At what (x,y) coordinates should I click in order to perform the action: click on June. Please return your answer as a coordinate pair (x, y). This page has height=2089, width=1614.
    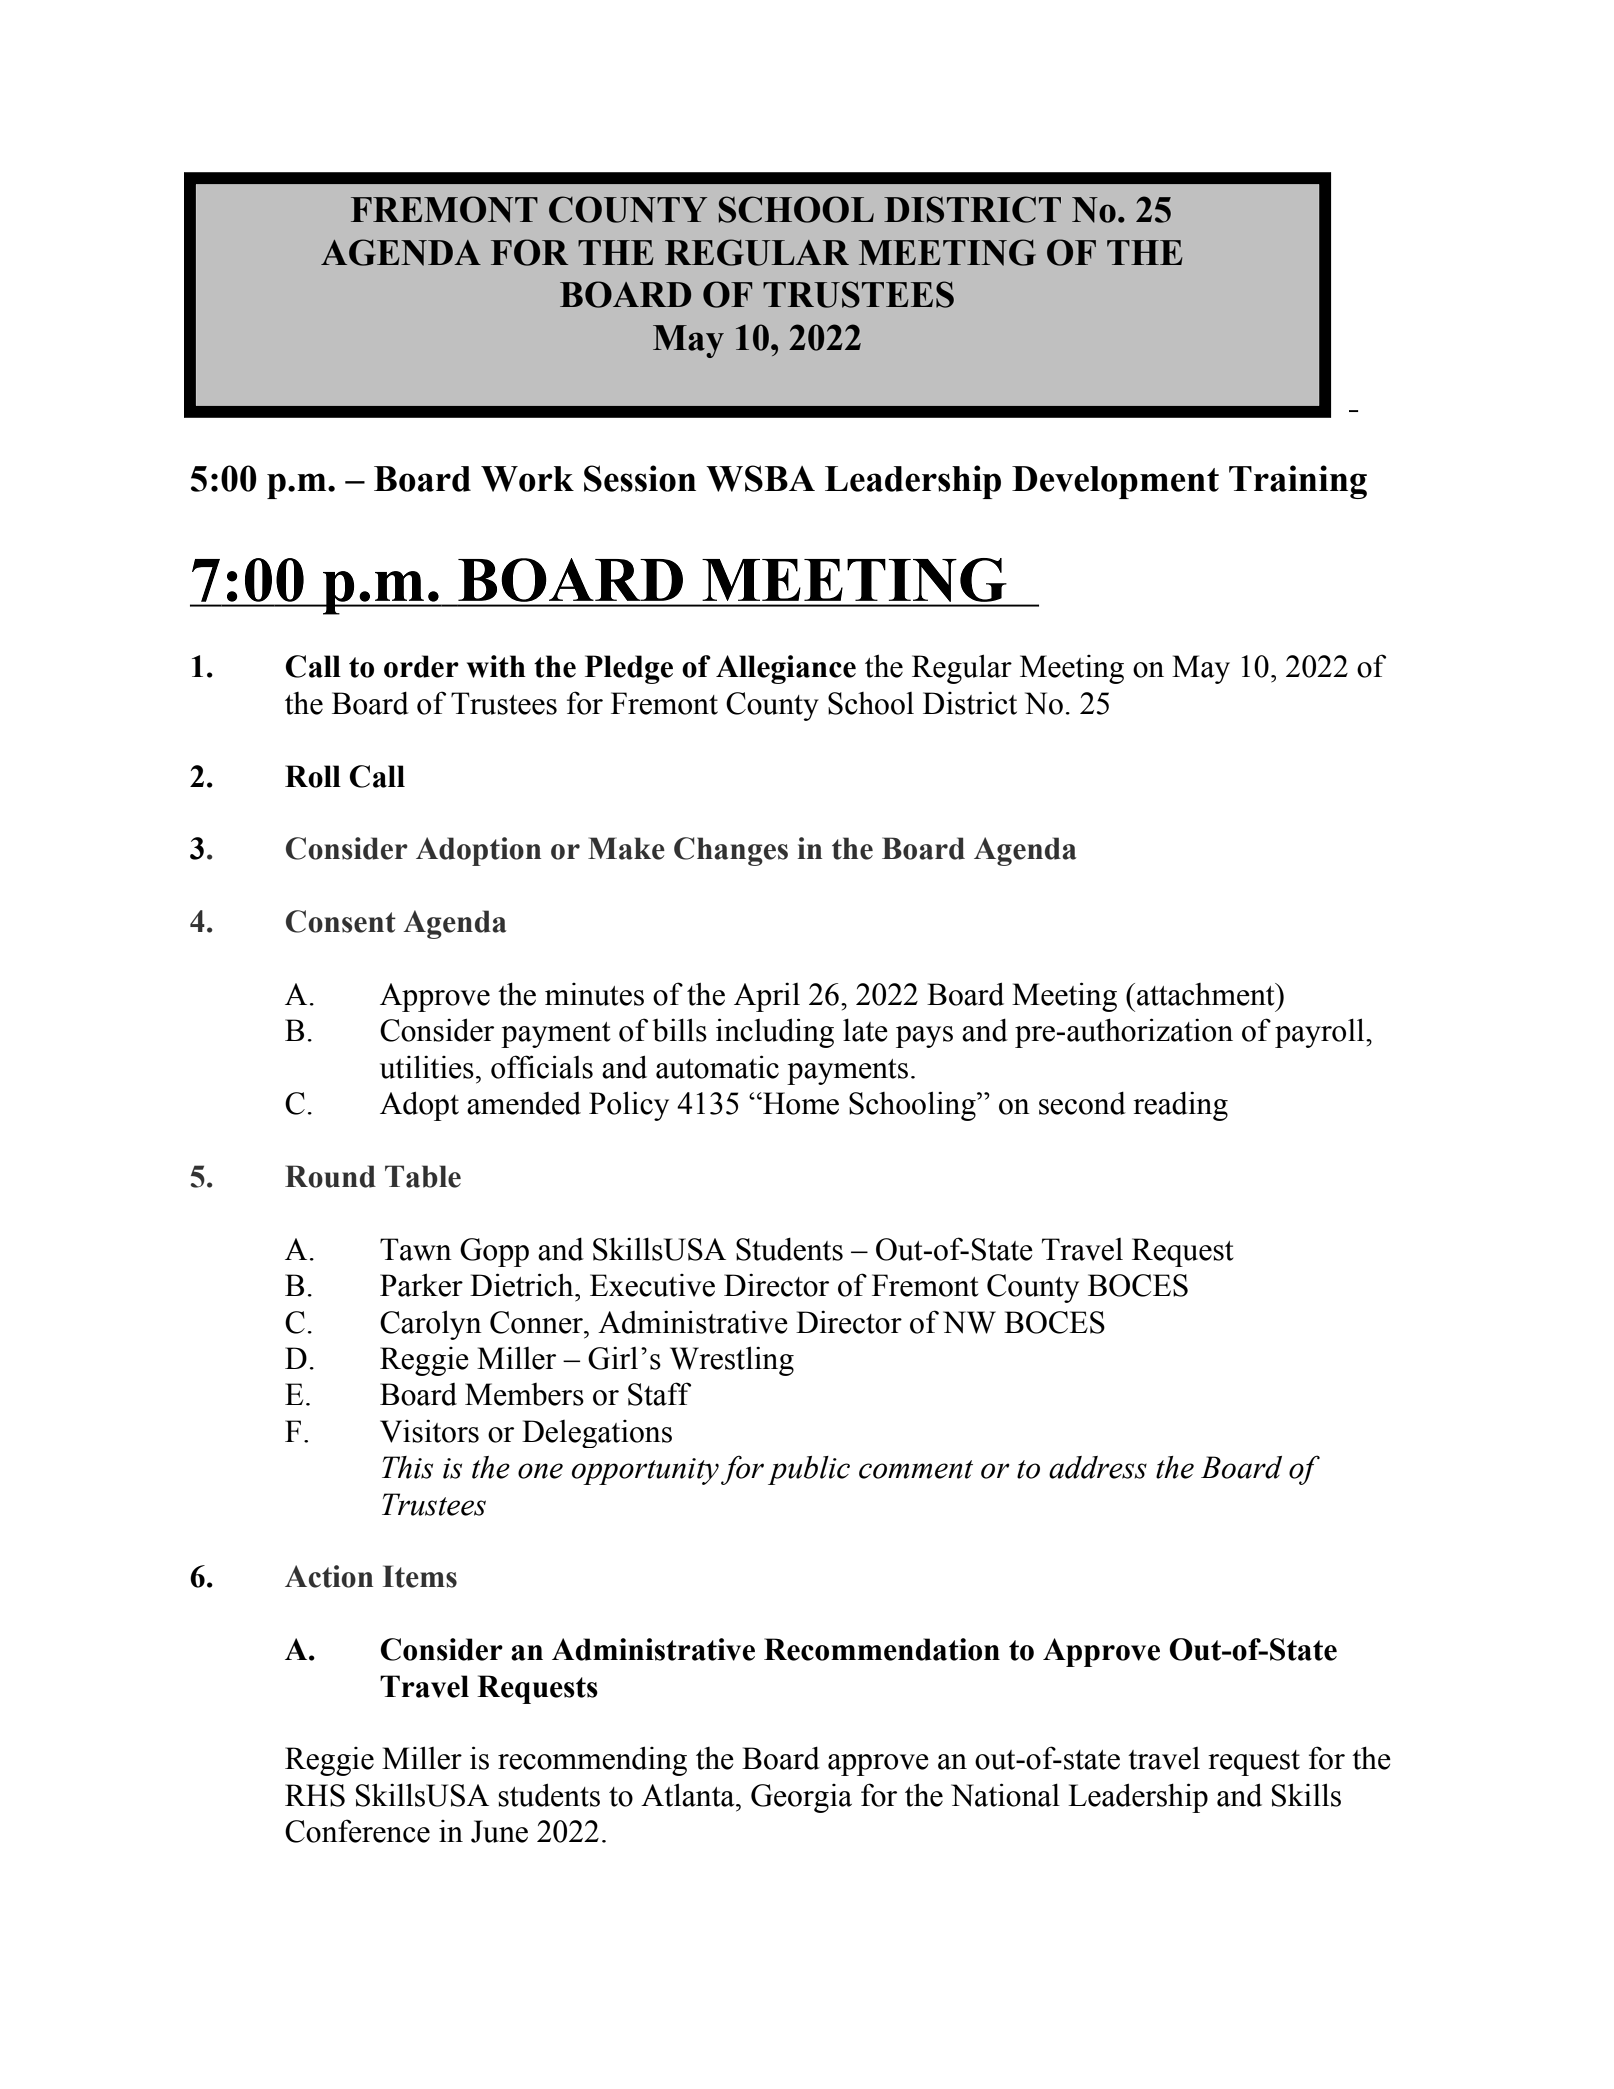
    Looking at the image, I should click on (499, 1831).
